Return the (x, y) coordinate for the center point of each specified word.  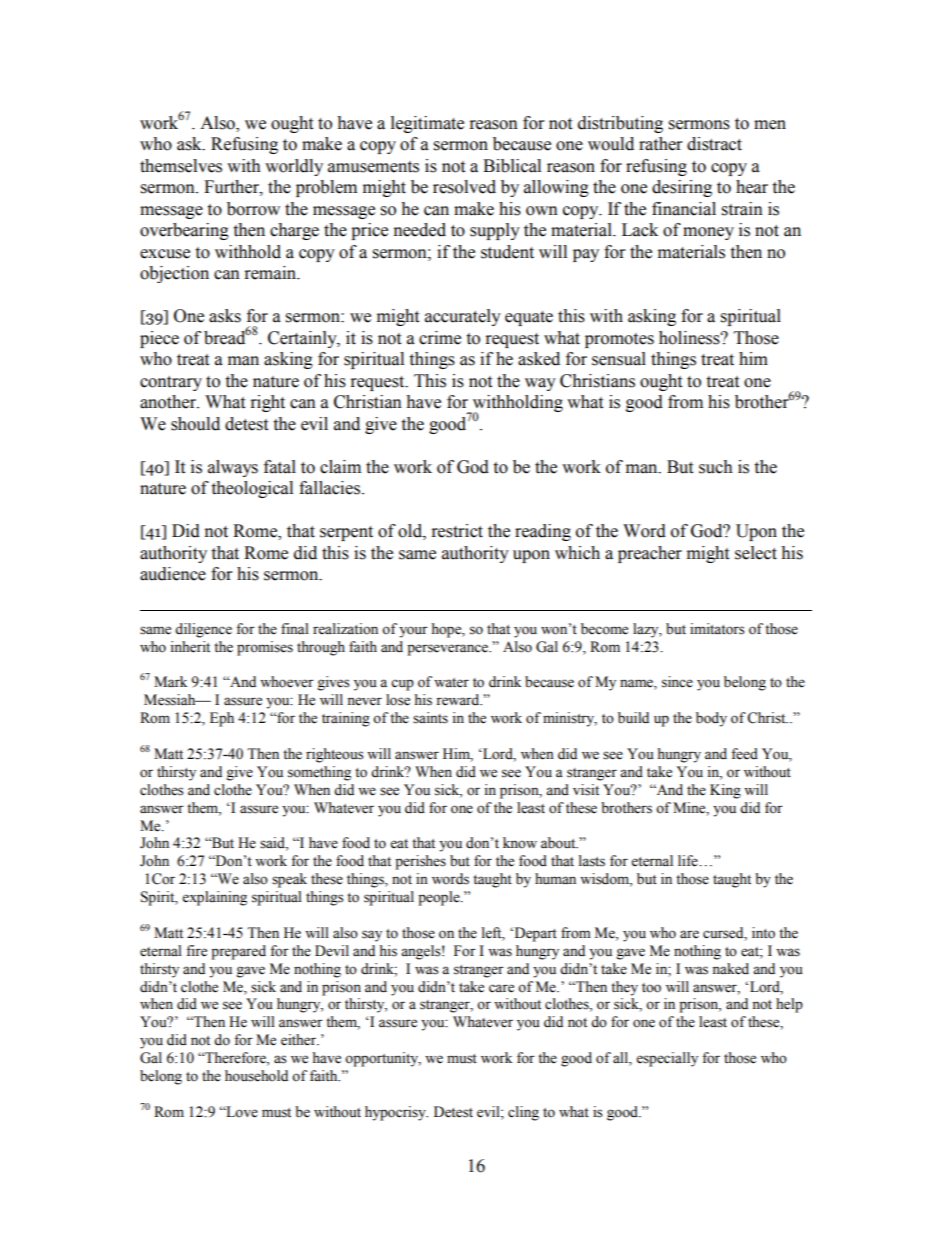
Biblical (512, 166)
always (233, 468)
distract (714, 144)
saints (430, 718)
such (716, 467)
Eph (222, 719)
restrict (457, 531)
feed (744, 754)
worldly (294, 167)
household (256, 1076)
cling (523, 1113)
